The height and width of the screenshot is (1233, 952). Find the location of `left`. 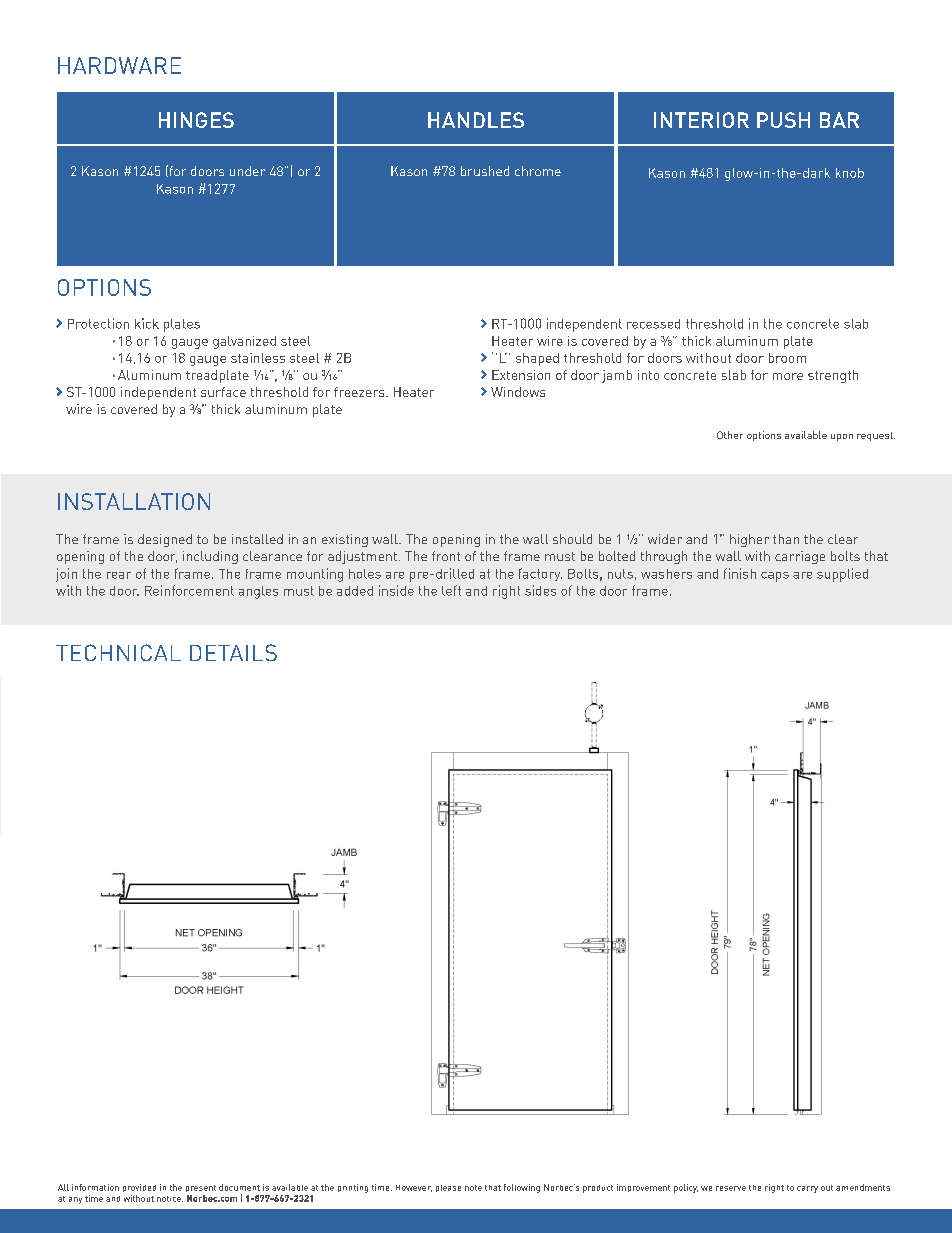

left is located at coordinates (451, 590).
